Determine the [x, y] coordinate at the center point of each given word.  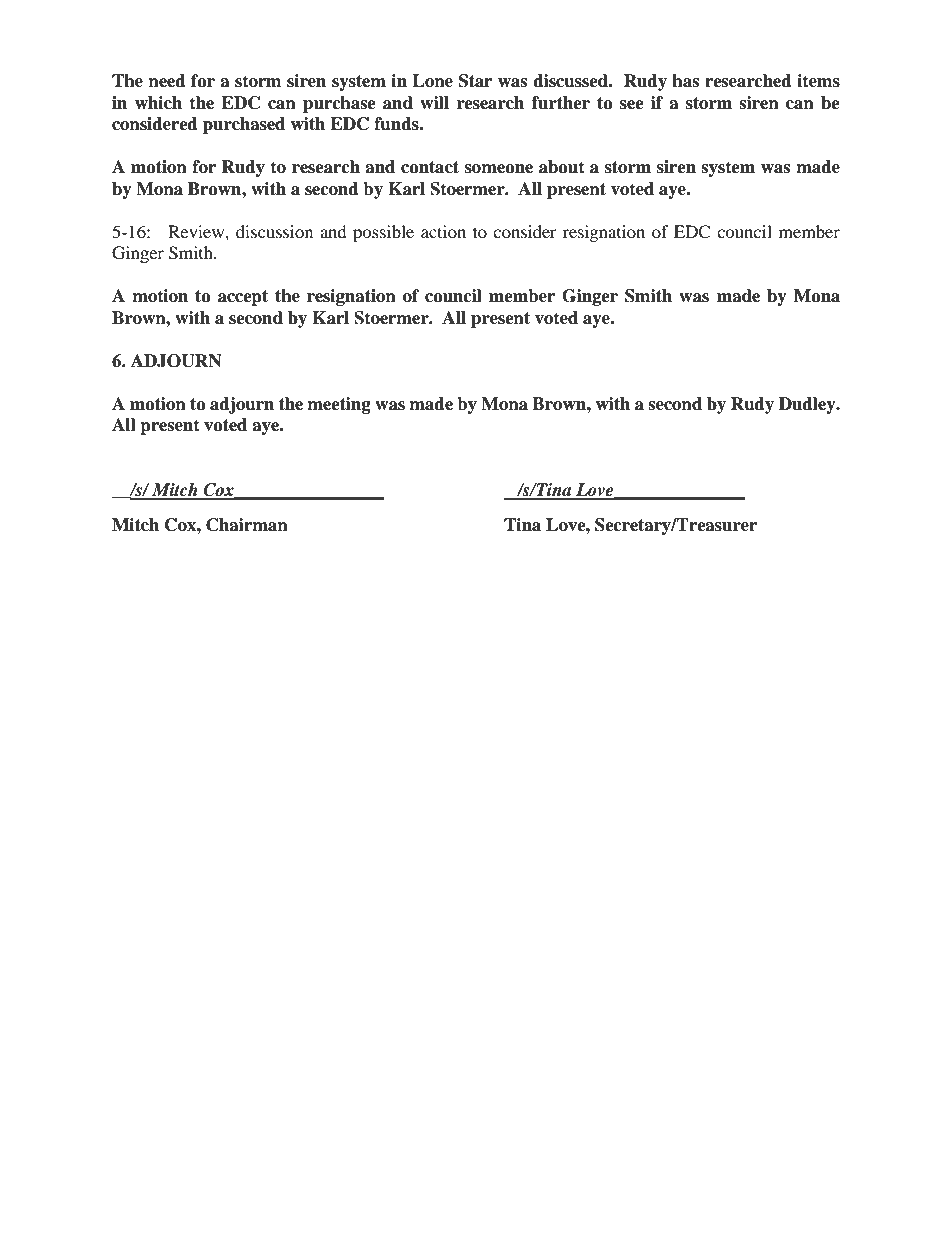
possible [383, 233]
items [818, 81]
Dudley [808, 405]
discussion [274, 231]
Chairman [247, 525]
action [443, 231]
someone [499, 169]
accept [243, 298]
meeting [339, 405]
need [167, 81]
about [562, 167]
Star [475, 81]
